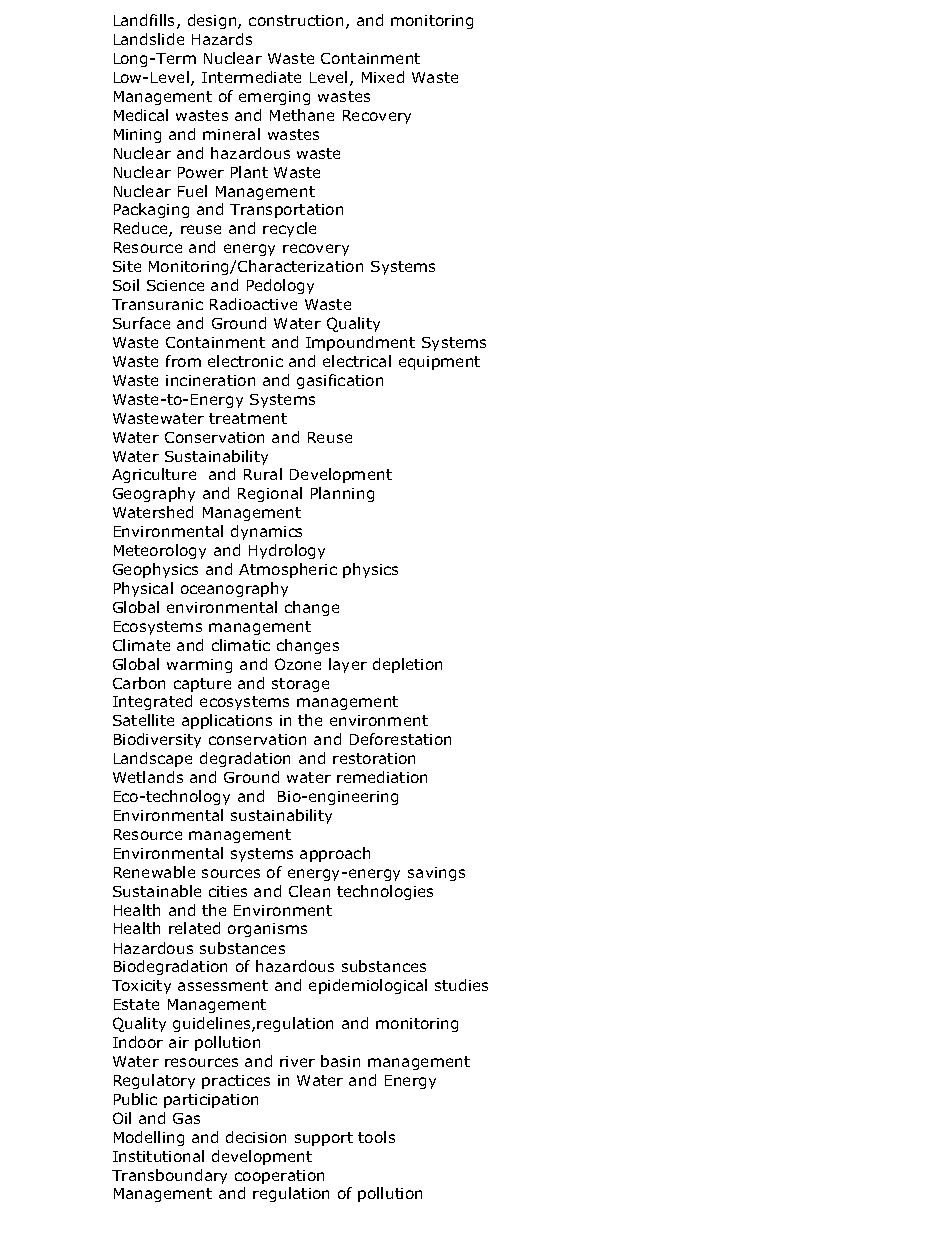 The width and height of the image is (952, 1233). Describe the element at coordinates (383, 77) in the image. I see `Mixed` at that location.
